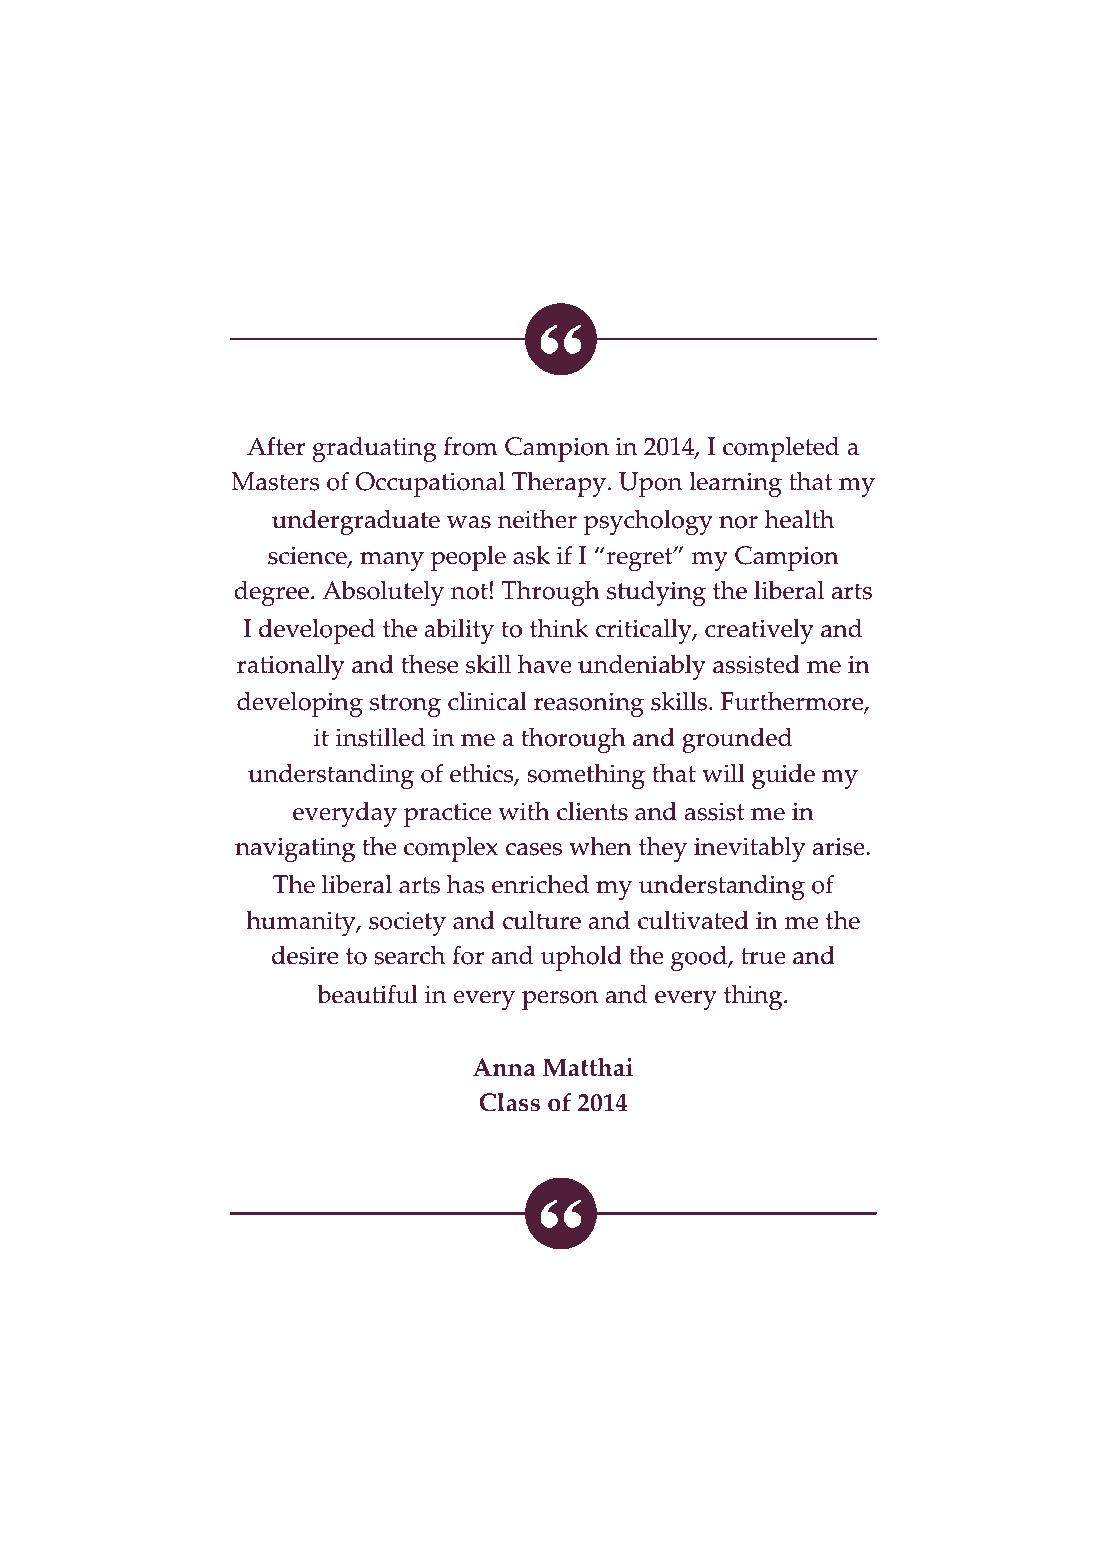 This screenshot has width=1108, height=1552. What do you see at coordinates (763, 956) in the screenshot?
I see `true` at bounding box center [763, 956].
